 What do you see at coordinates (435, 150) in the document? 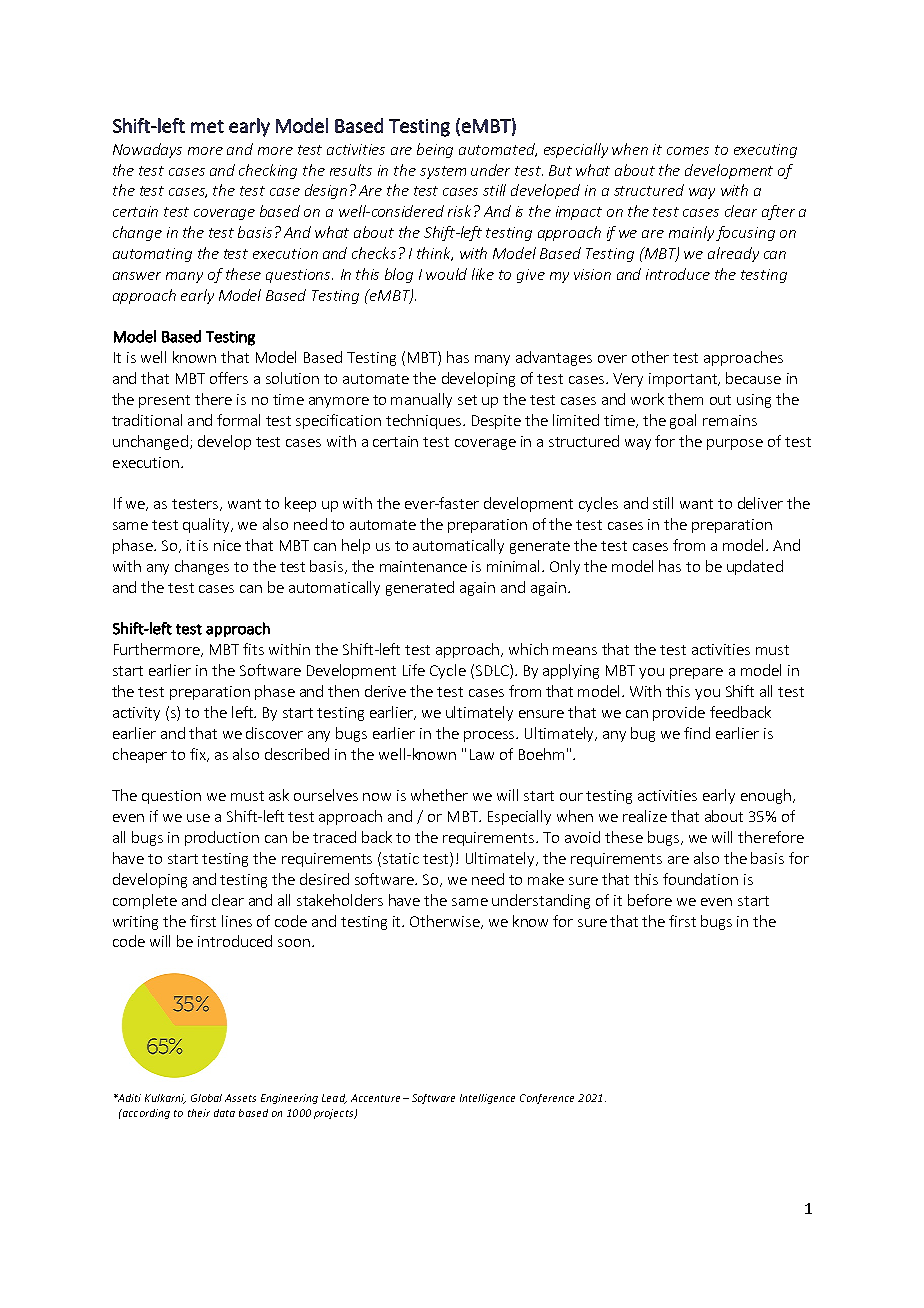
I see `being` at bounding box center [435, 150].
